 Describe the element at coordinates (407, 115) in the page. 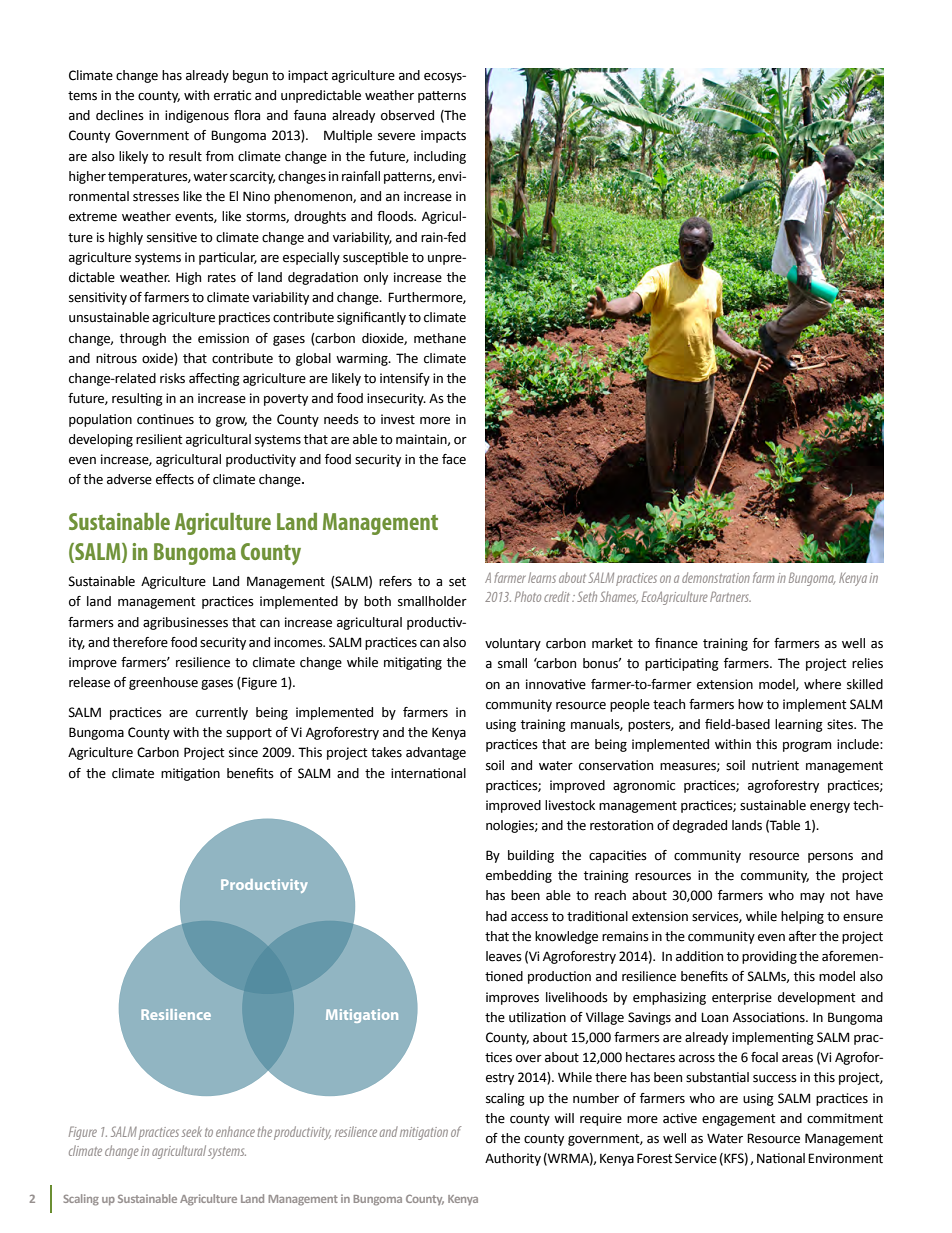

I see `observed` at that location.
